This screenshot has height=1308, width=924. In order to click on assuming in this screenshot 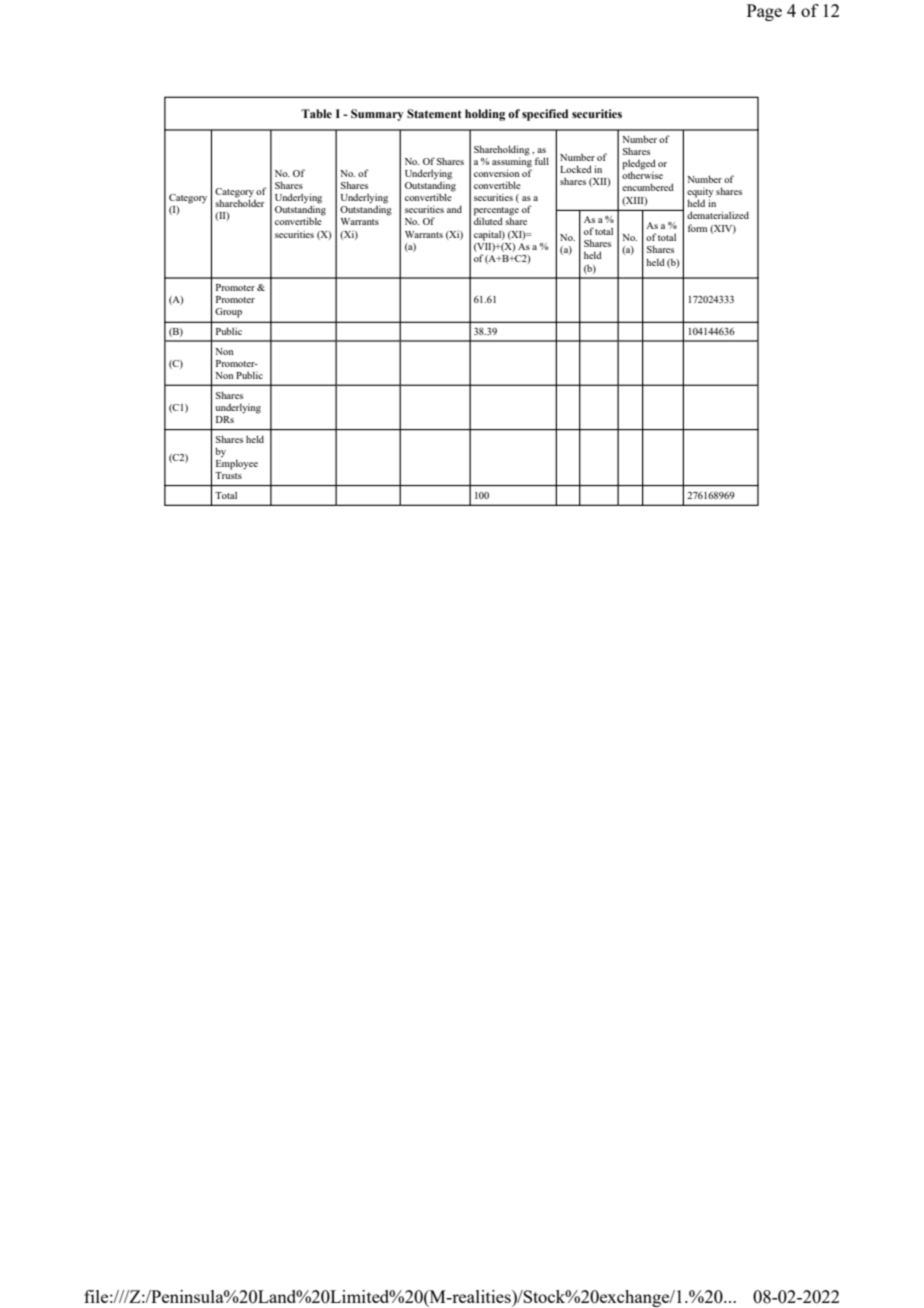, I will do `click(512, 162)`.
